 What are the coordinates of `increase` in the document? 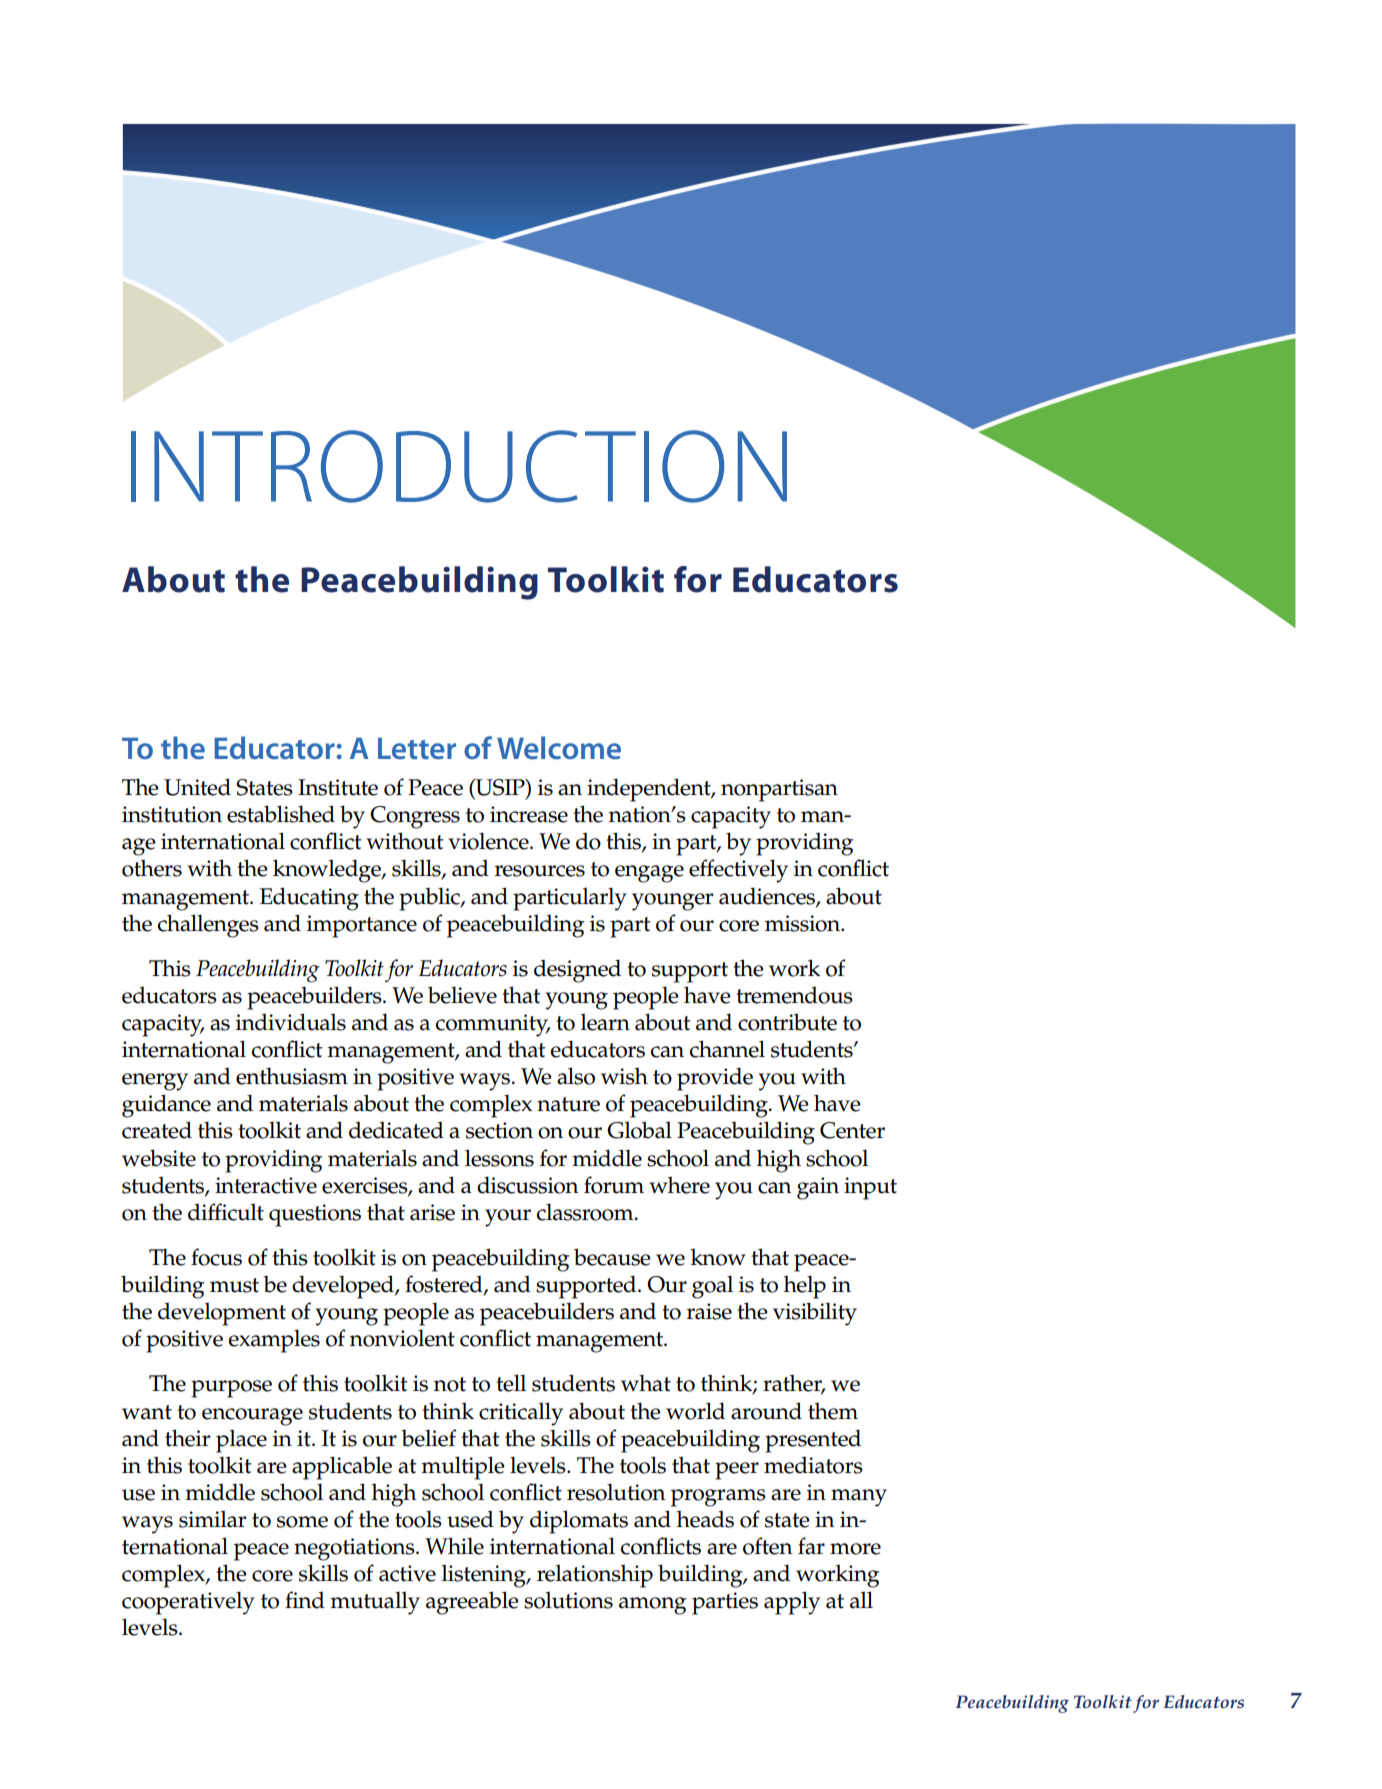 It's located at (529, 814).
